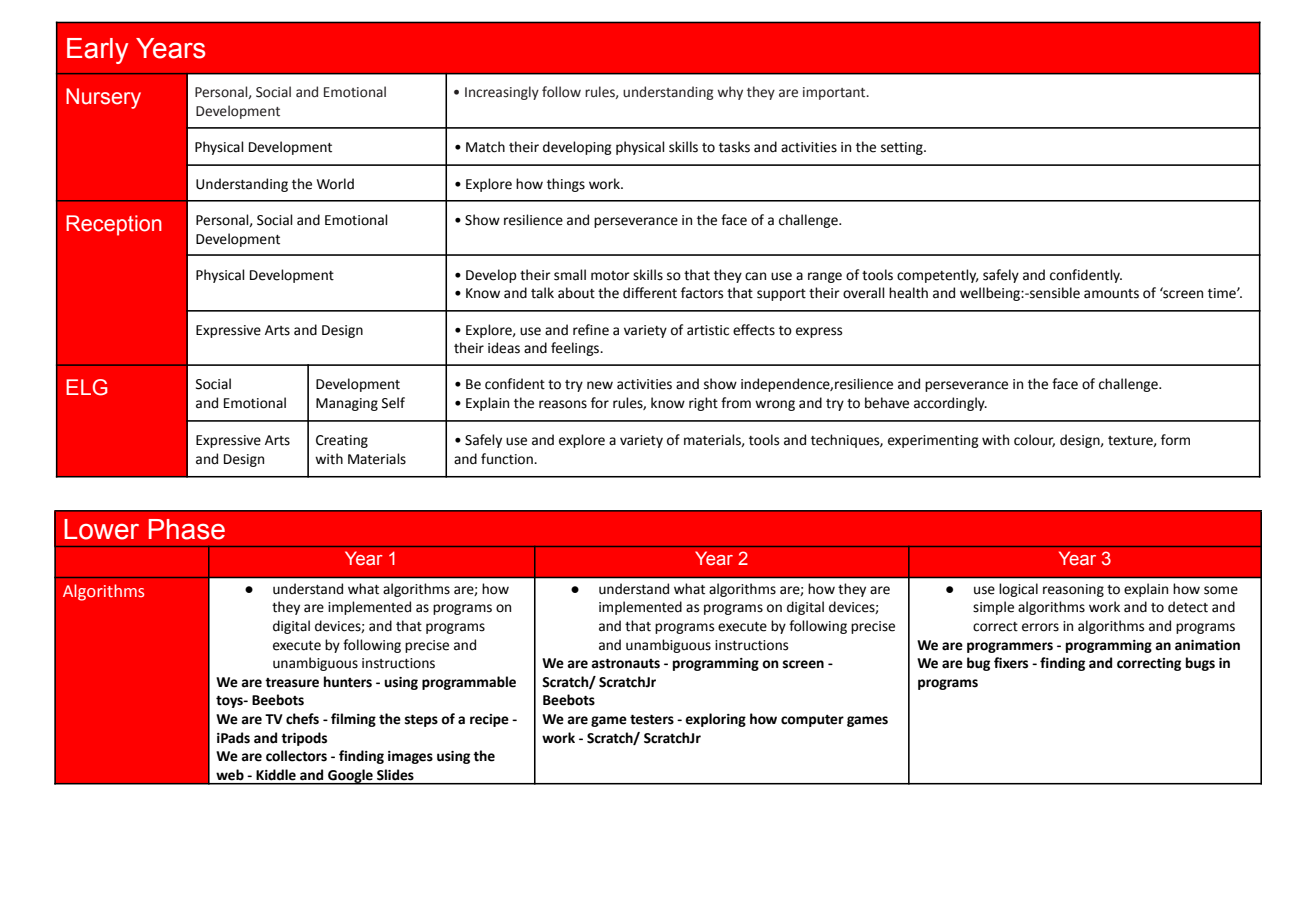 This screenshot has height=924, width=1307. I want to click on colour, so click(1034, 440).
